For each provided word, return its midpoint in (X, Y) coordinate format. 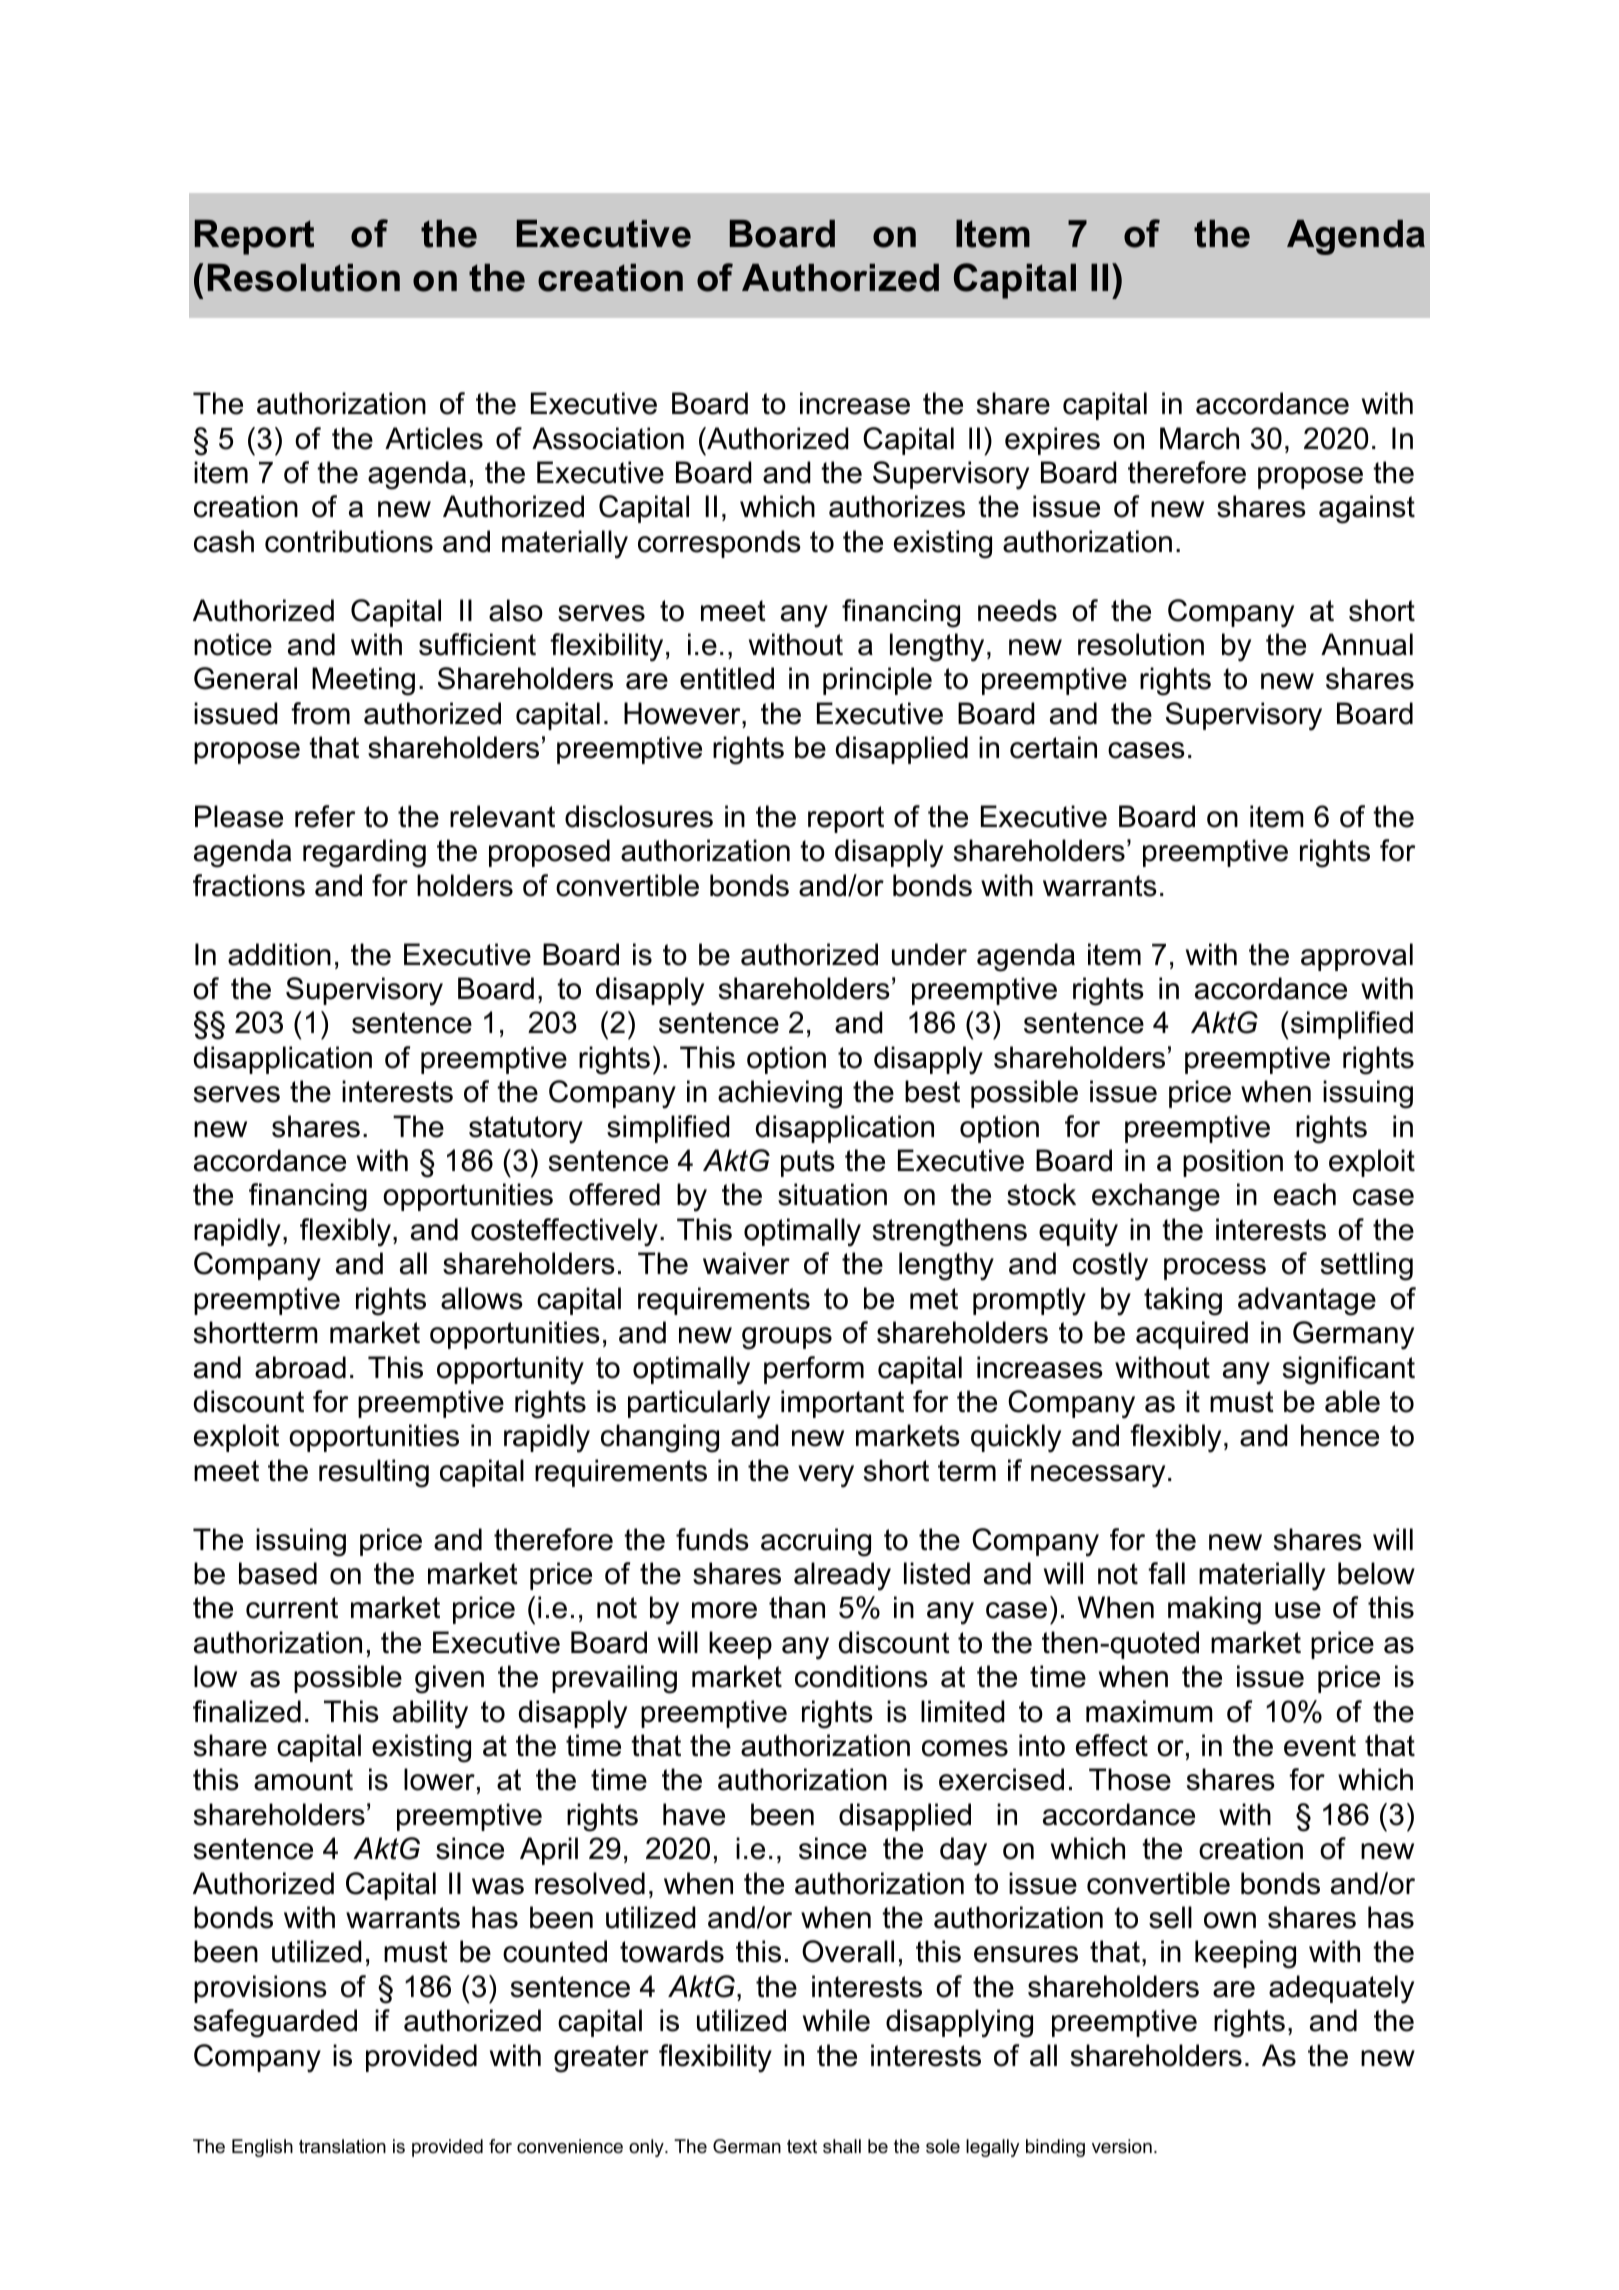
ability (430, 1714)
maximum (1149, 1711)
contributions (349, 541)
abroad (300, 1367)
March (1199, 438)
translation (342, 2146)
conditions (861, 1676)
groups (787, 1338)
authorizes (897, 506)
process (1215, 1269)
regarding (364, 853)
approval (1357, 957)
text (802, 2146)
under (929, 954)
